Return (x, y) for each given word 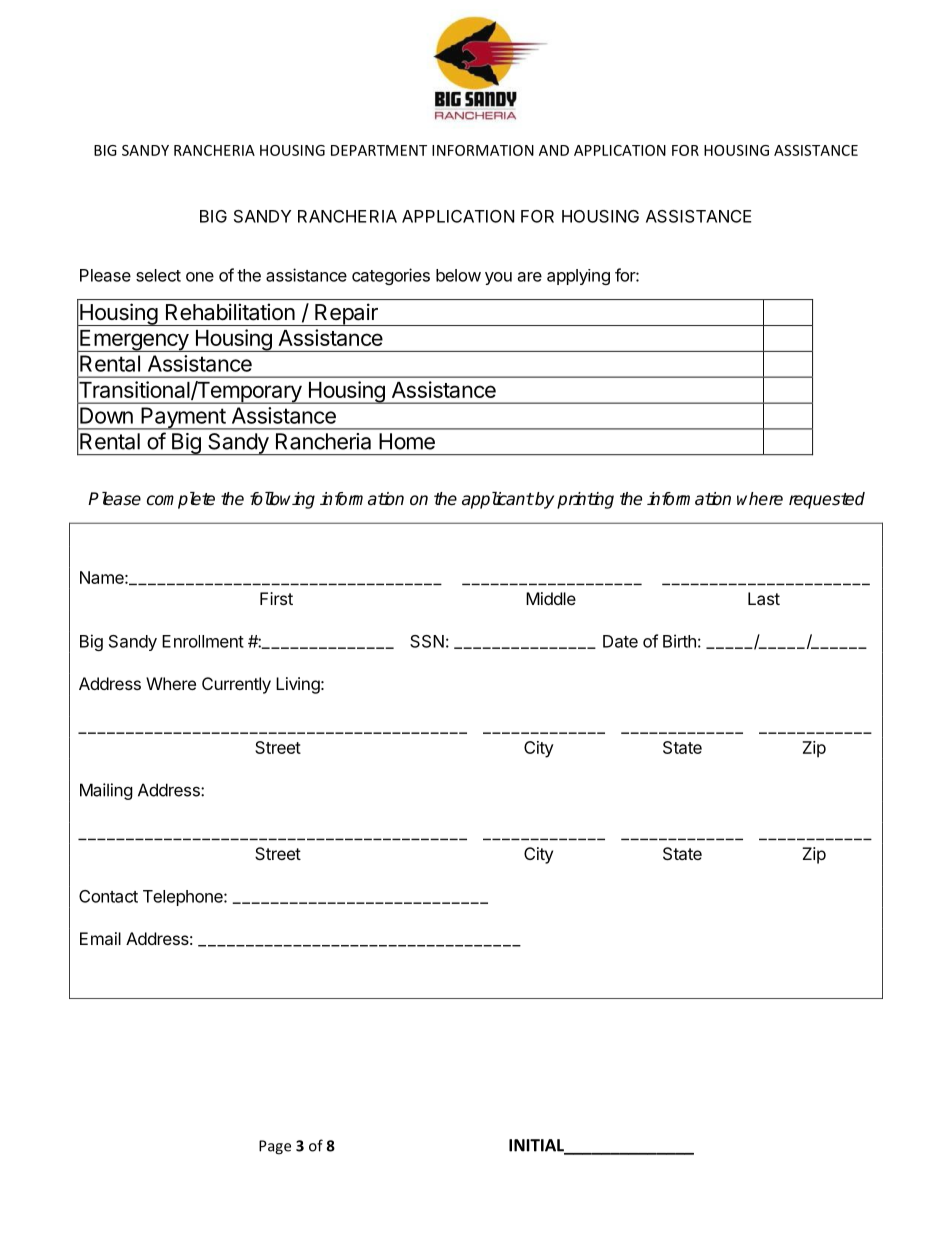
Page (275, 1147)
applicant (498, 500)
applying (578, 277)
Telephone (184, 898)
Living (298, 685)
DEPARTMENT (379, 150)
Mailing (106, 791)
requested (827, 500)
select (158, 275)
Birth (679, 641)
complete (181, 500)
